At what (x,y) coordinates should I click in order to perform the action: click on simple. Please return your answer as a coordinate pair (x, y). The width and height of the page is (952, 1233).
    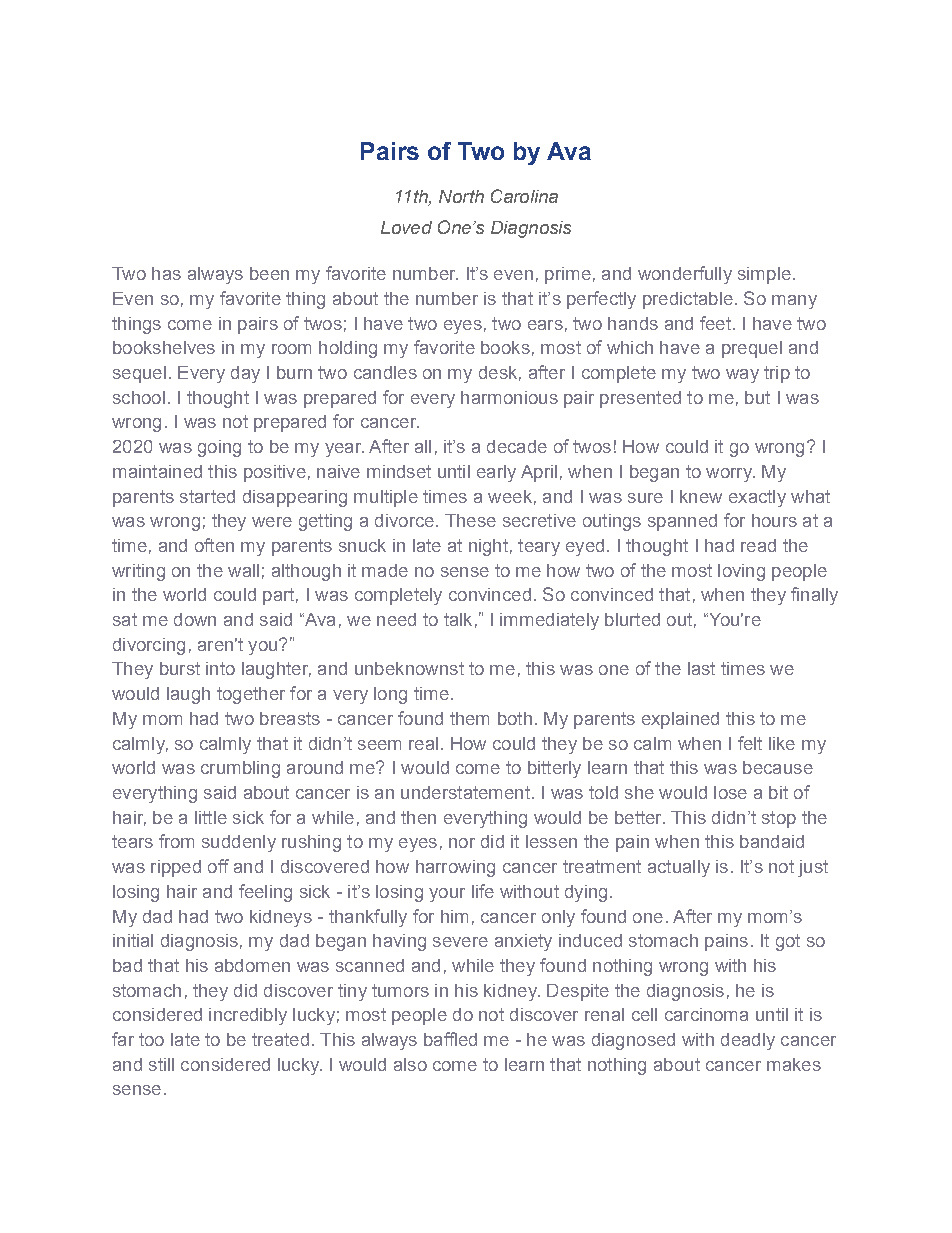
    Looking at the image, I should click on (764, 275).
